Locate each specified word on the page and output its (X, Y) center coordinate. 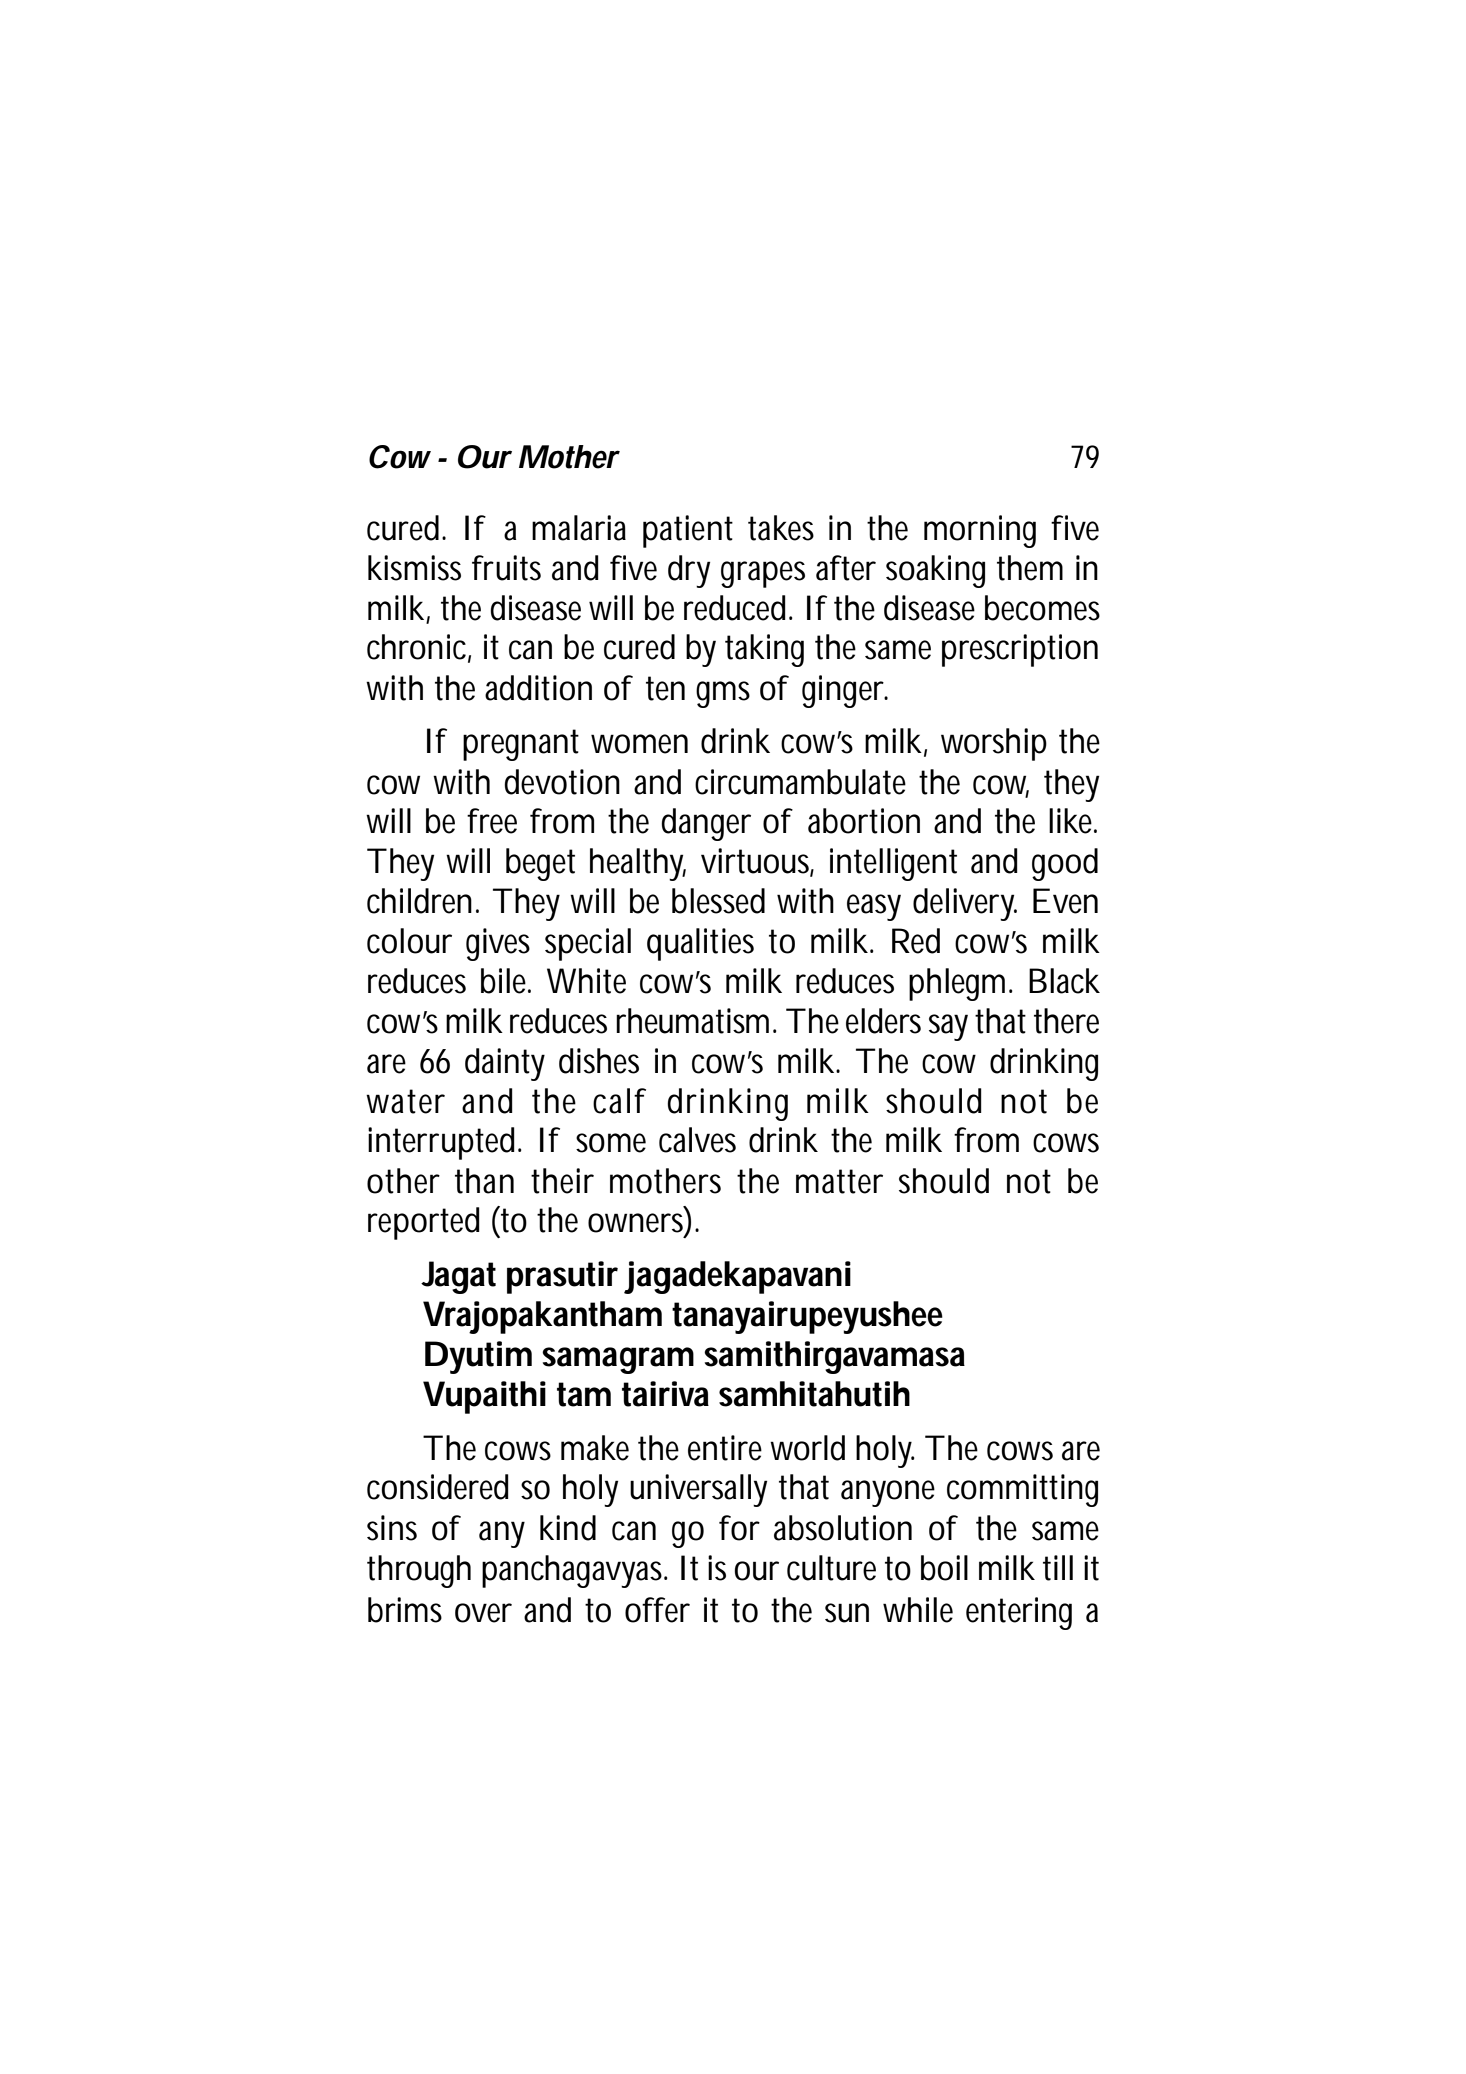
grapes (763, 574)
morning (980, 531)
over (483, 1613)
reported (424, 1223)
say (948, 1027)
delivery (965, 904)
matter (839, 1181)
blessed (718, 901)
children (419, 901)
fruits (506, 568)
